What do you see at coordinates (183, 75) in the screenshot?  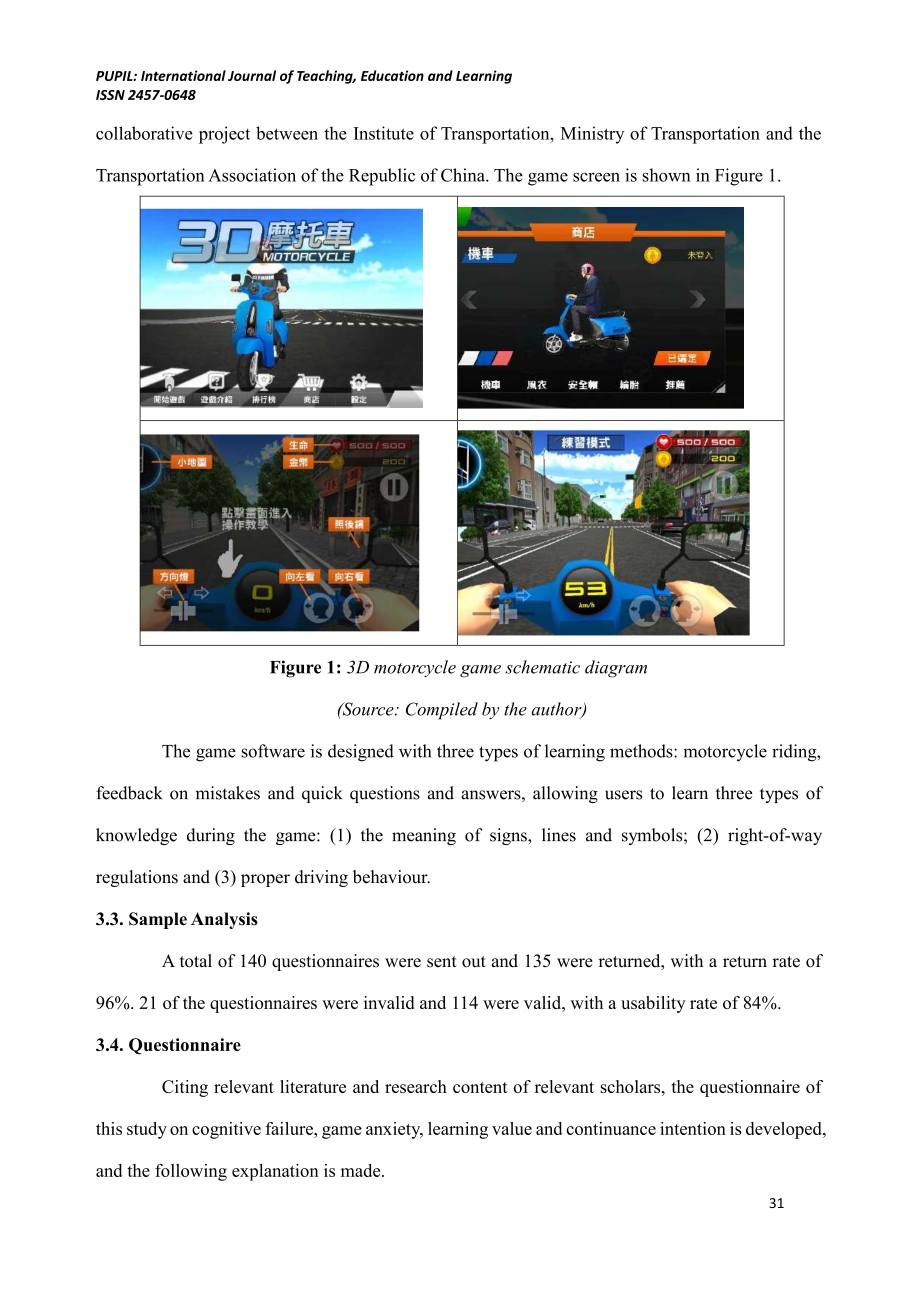 I see `International` at bounding box center [183, 75].
